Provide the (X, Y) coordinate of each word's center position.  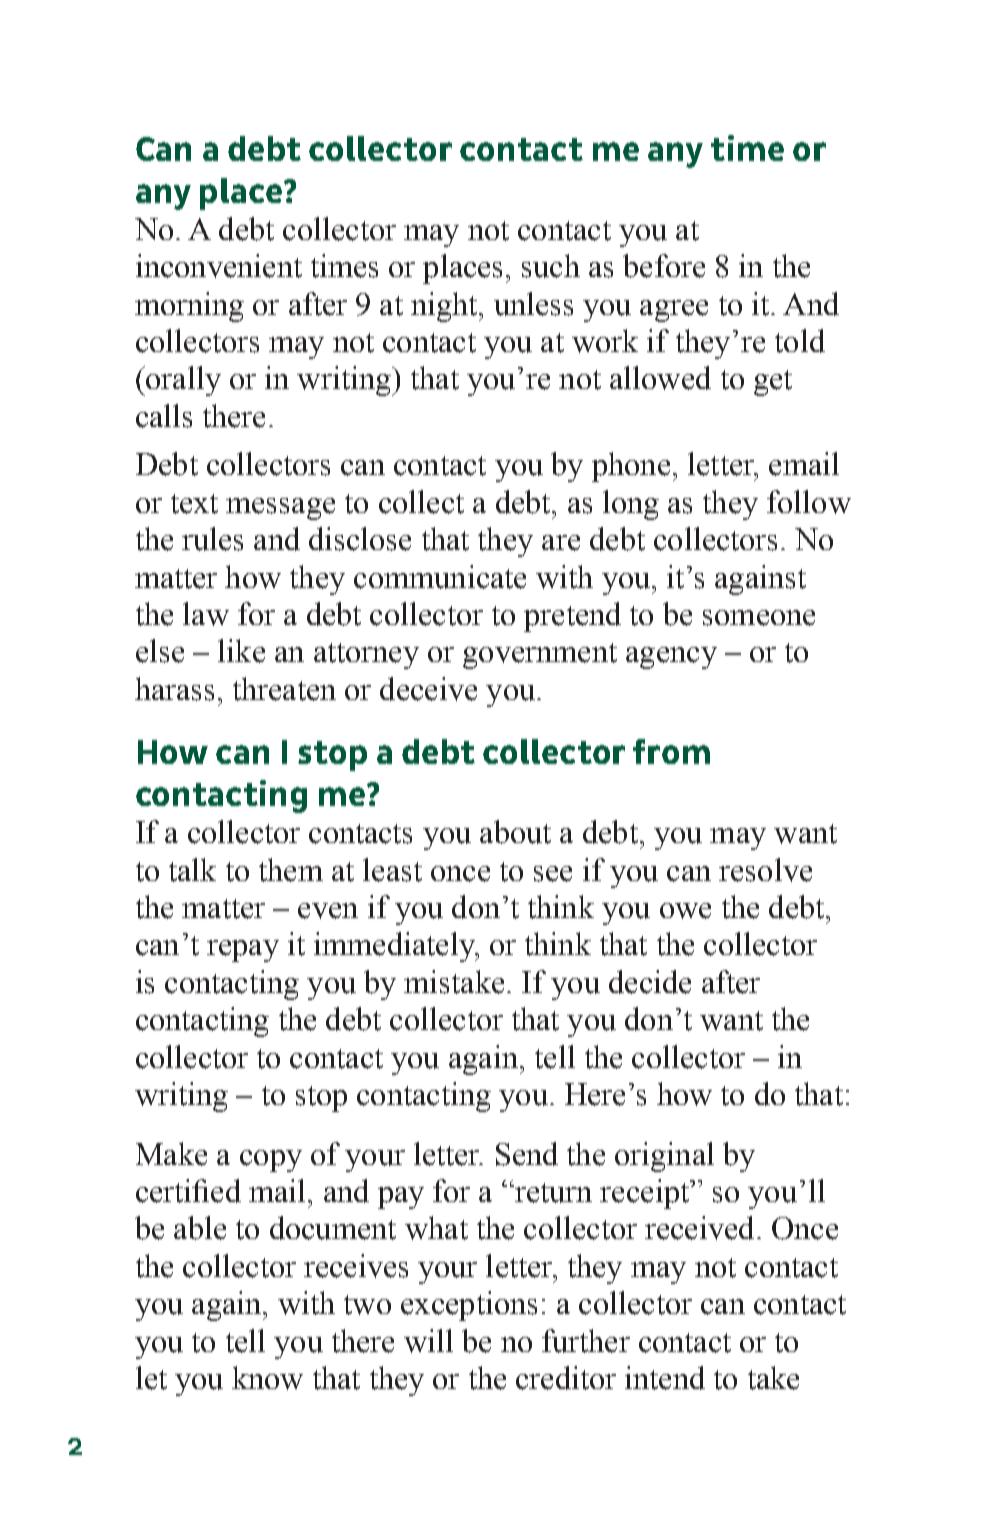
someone (759, 618)
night (445, 307)
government (540, 656)
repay (243, 951)
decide (650, 982)
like (241, 651)
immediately (395, 947)
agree (674, 311)
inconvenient (219, 266)
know (267, 1378)
